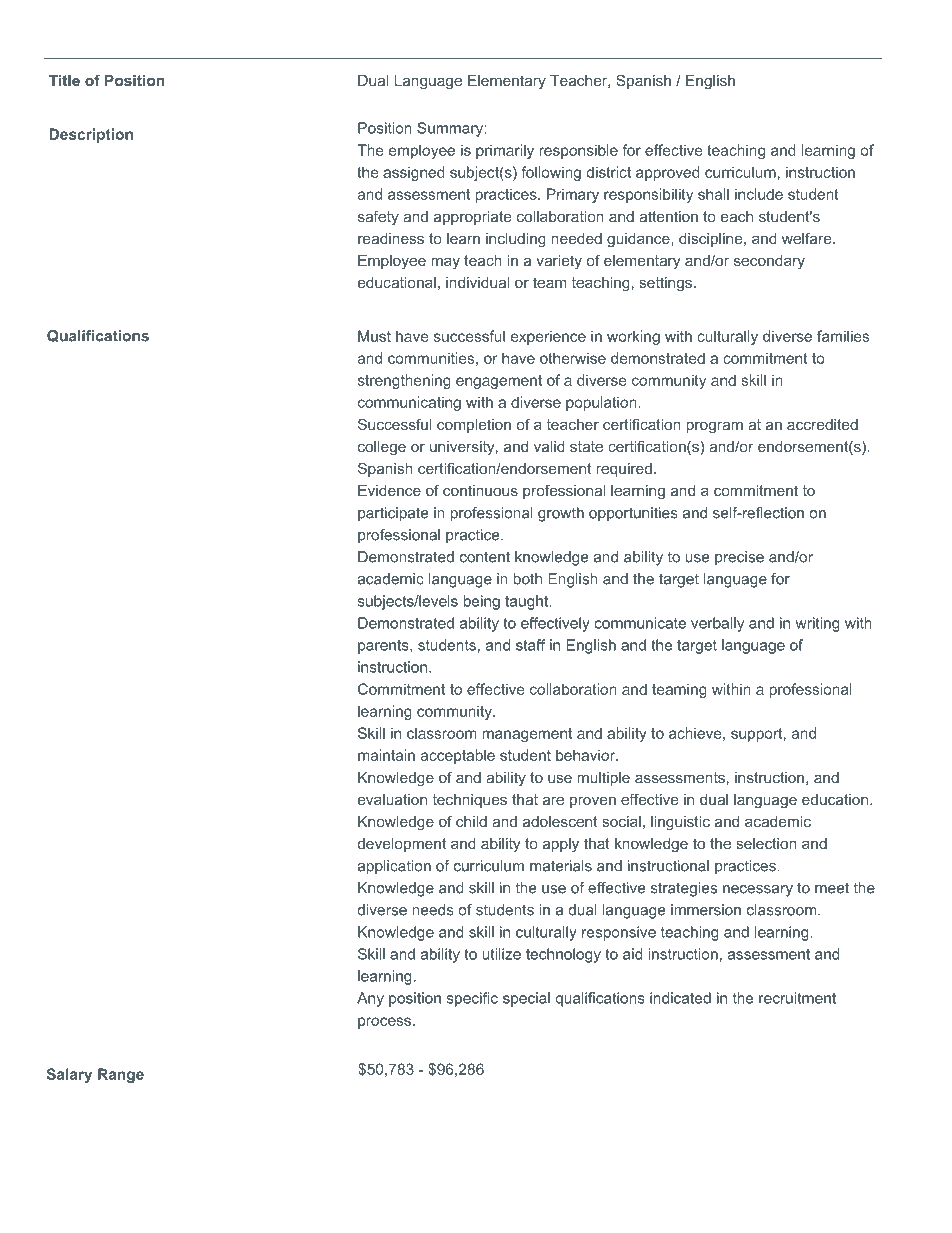 This screenshot has height=1233, width=952. What do you see at coordinates (680, 823) in the screenshot?
I see `linguistic` at bounding box center [680, 823].
